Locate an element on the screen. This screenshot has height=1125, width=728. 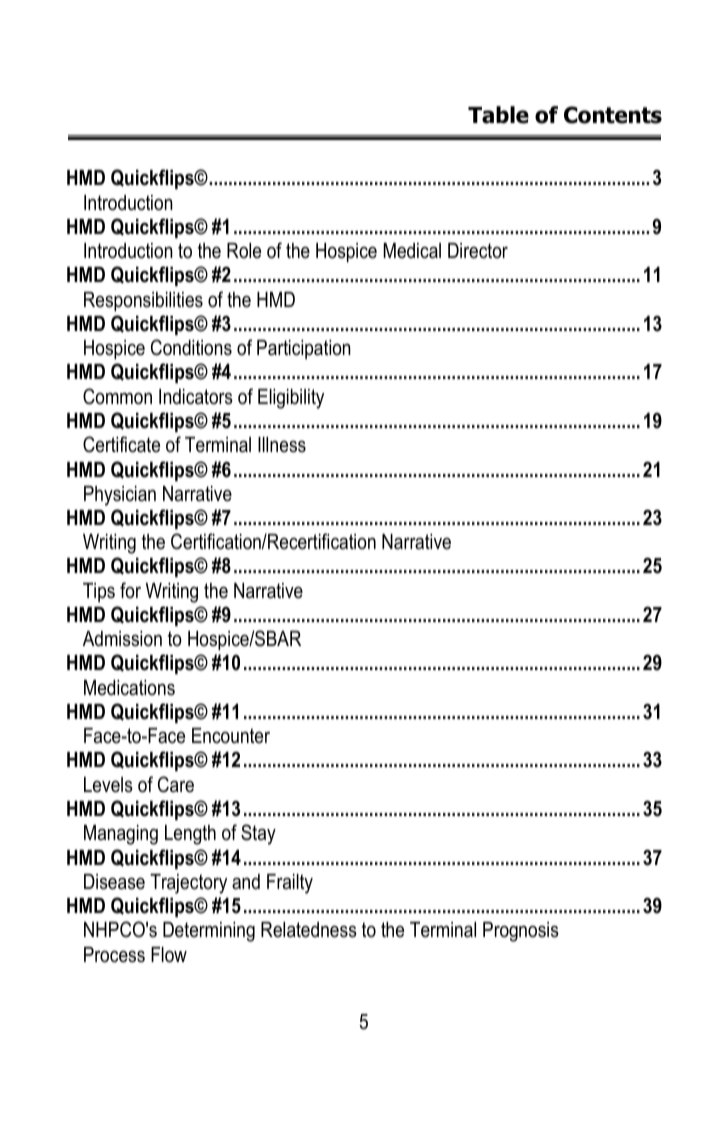
Table is located at coordinates (498, 115).
